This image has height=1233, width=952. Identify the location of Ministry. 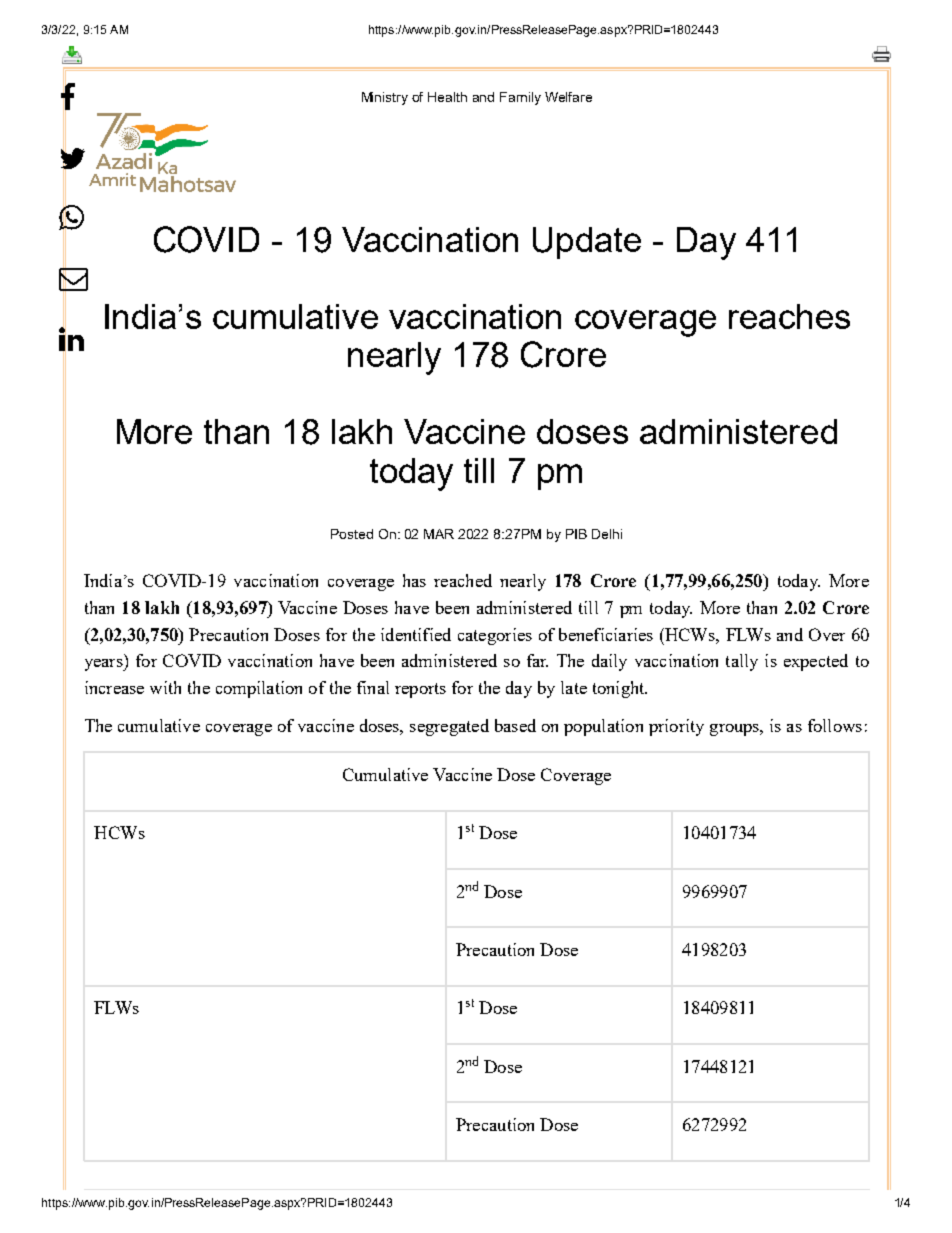
(385, 98).
